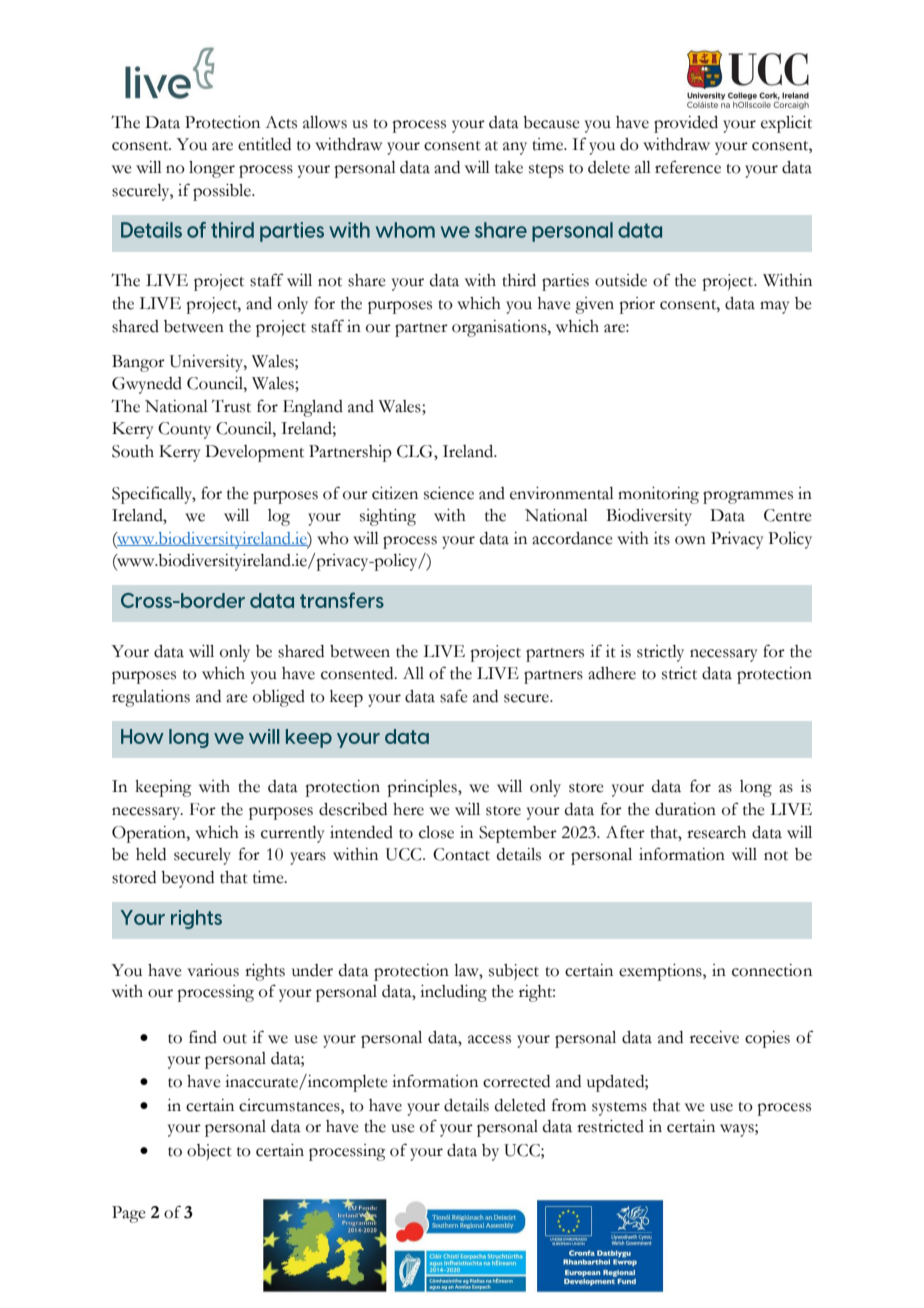 The height and width of the image is (1308, 924). I want to click on research, so click(716, 832).
